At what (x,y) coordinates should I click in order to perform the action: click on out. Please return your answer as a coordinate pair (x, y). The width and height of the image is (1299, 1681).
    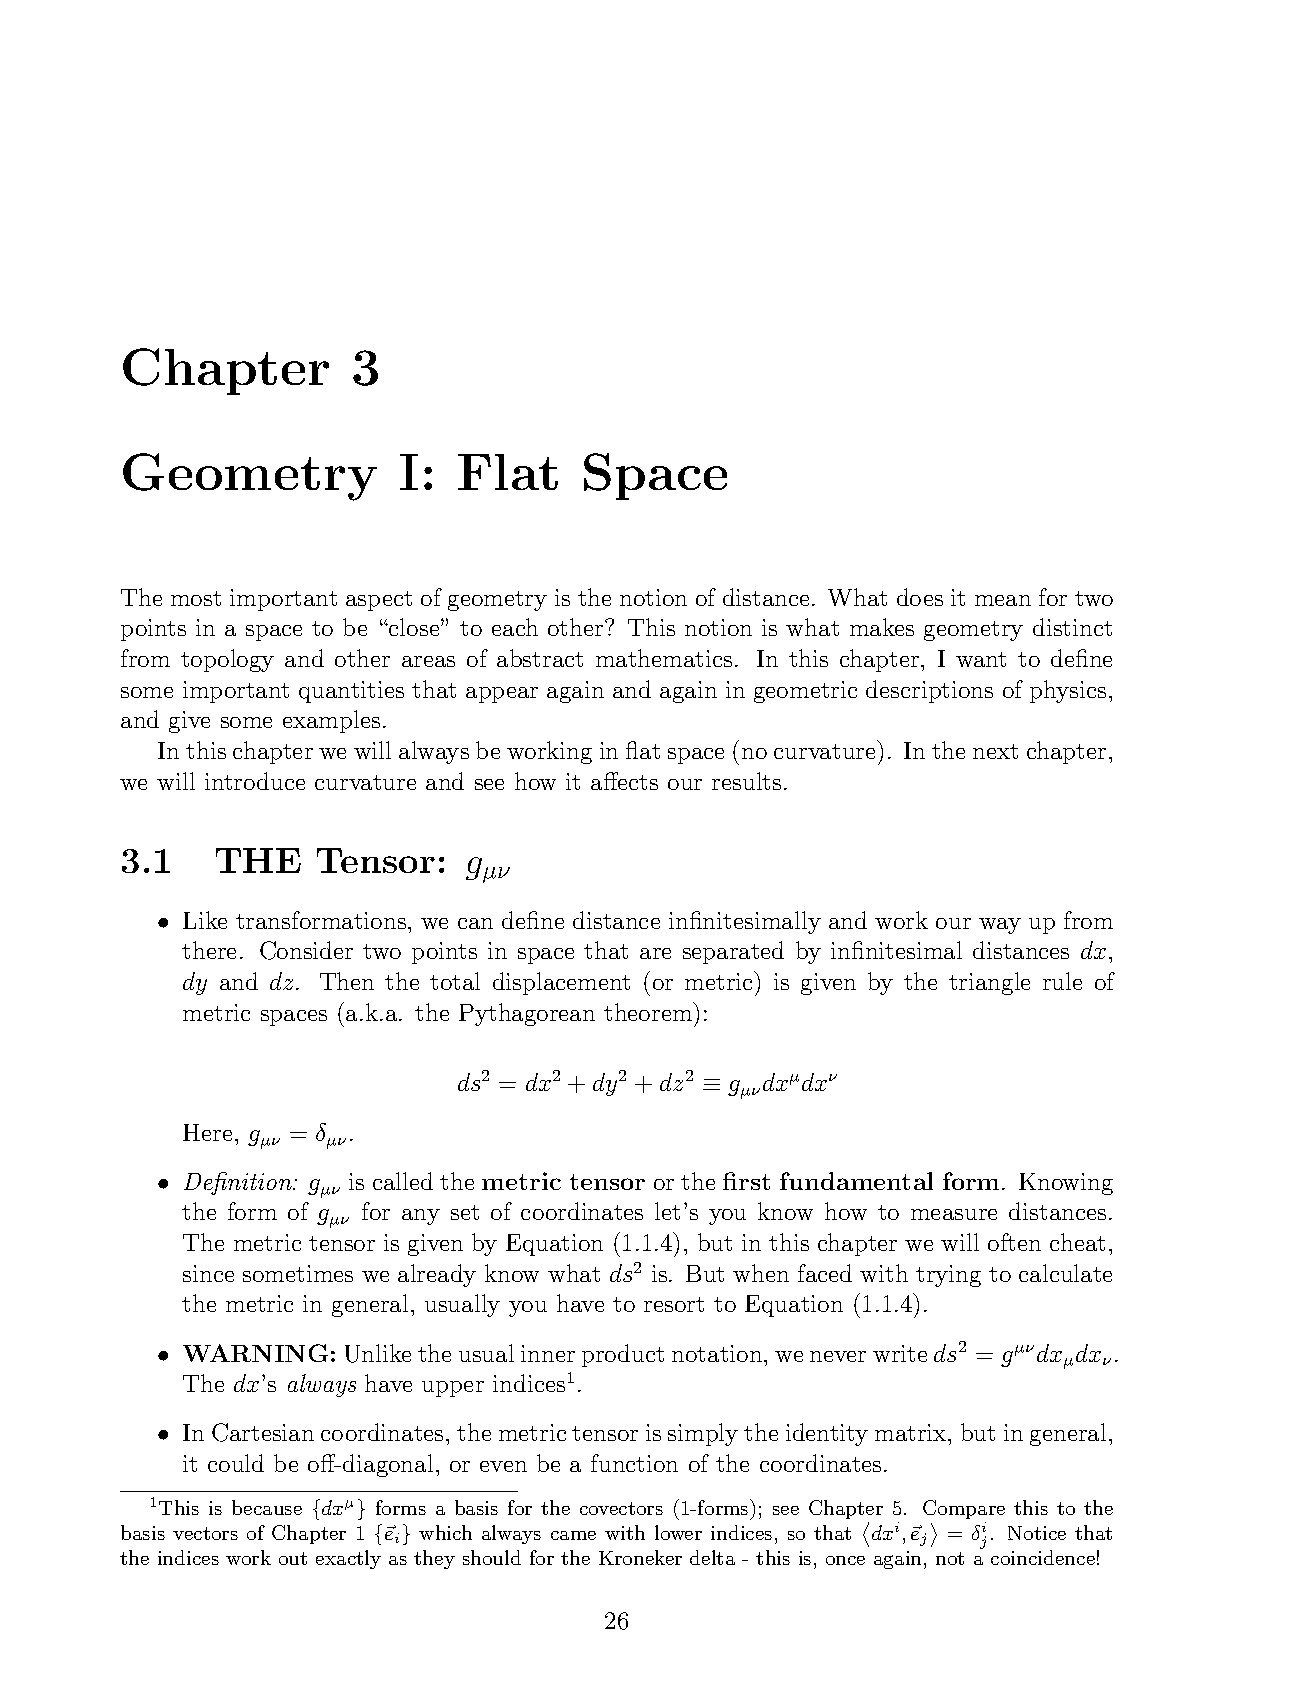
    Looking at the image, I should click on (293, 1558).
